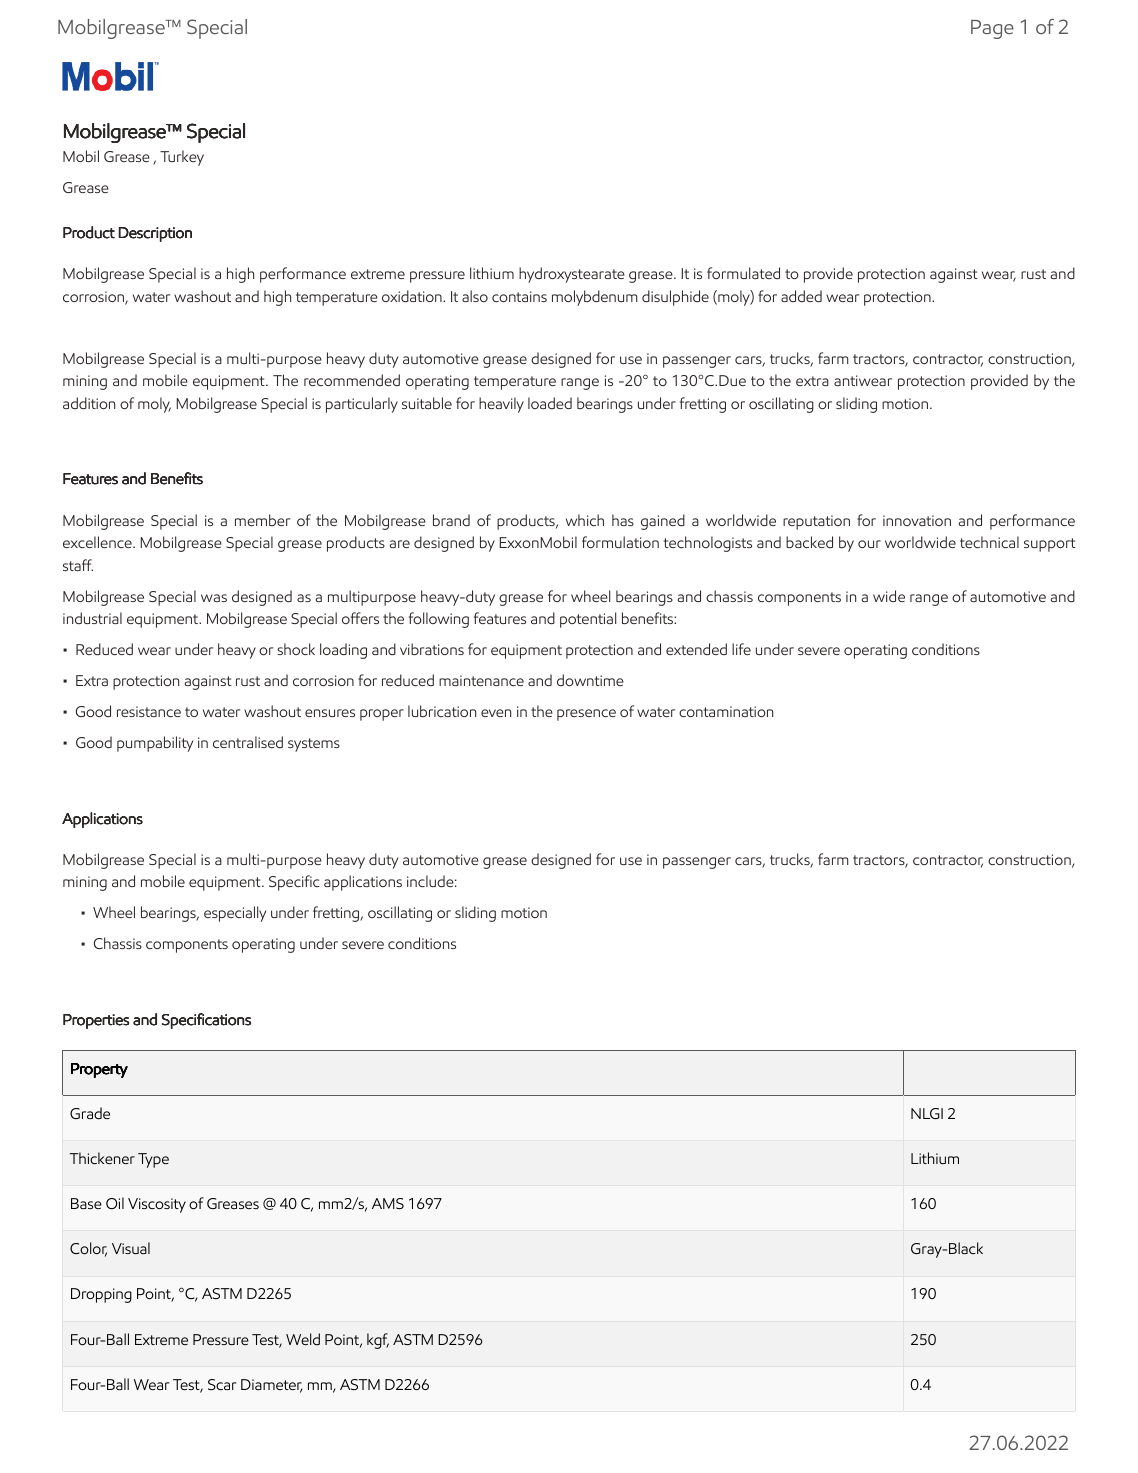 Image resolution: width=1138 pixels, height=1473 pixels. I want to click on contains, so click(519, 296).
